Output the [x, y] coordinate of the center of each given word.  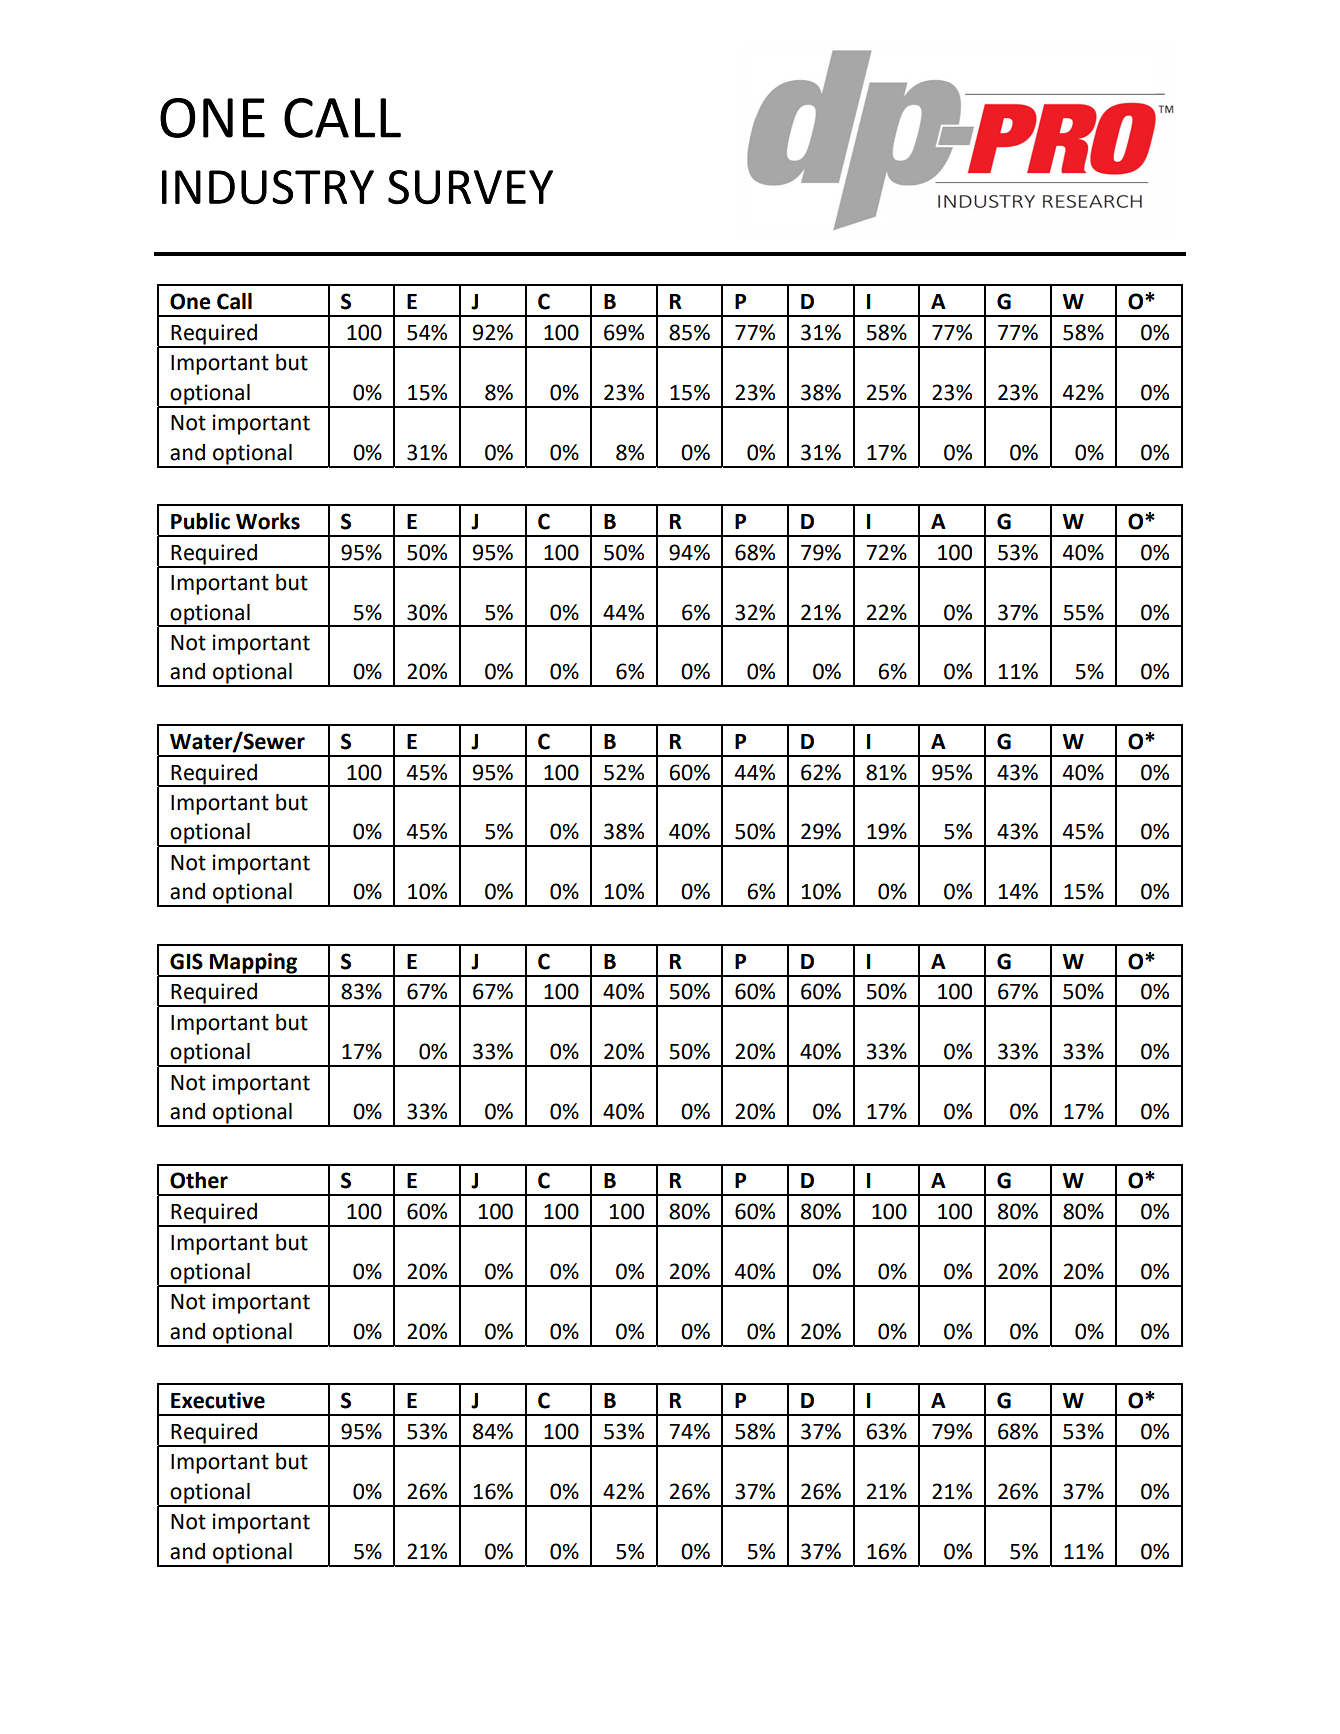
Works [268, 521]
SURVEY [470, 187]
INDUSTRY [268, 187]
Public [200, 521]
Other [199, 1180]
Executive [218, 1400]
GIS [186, 961]
